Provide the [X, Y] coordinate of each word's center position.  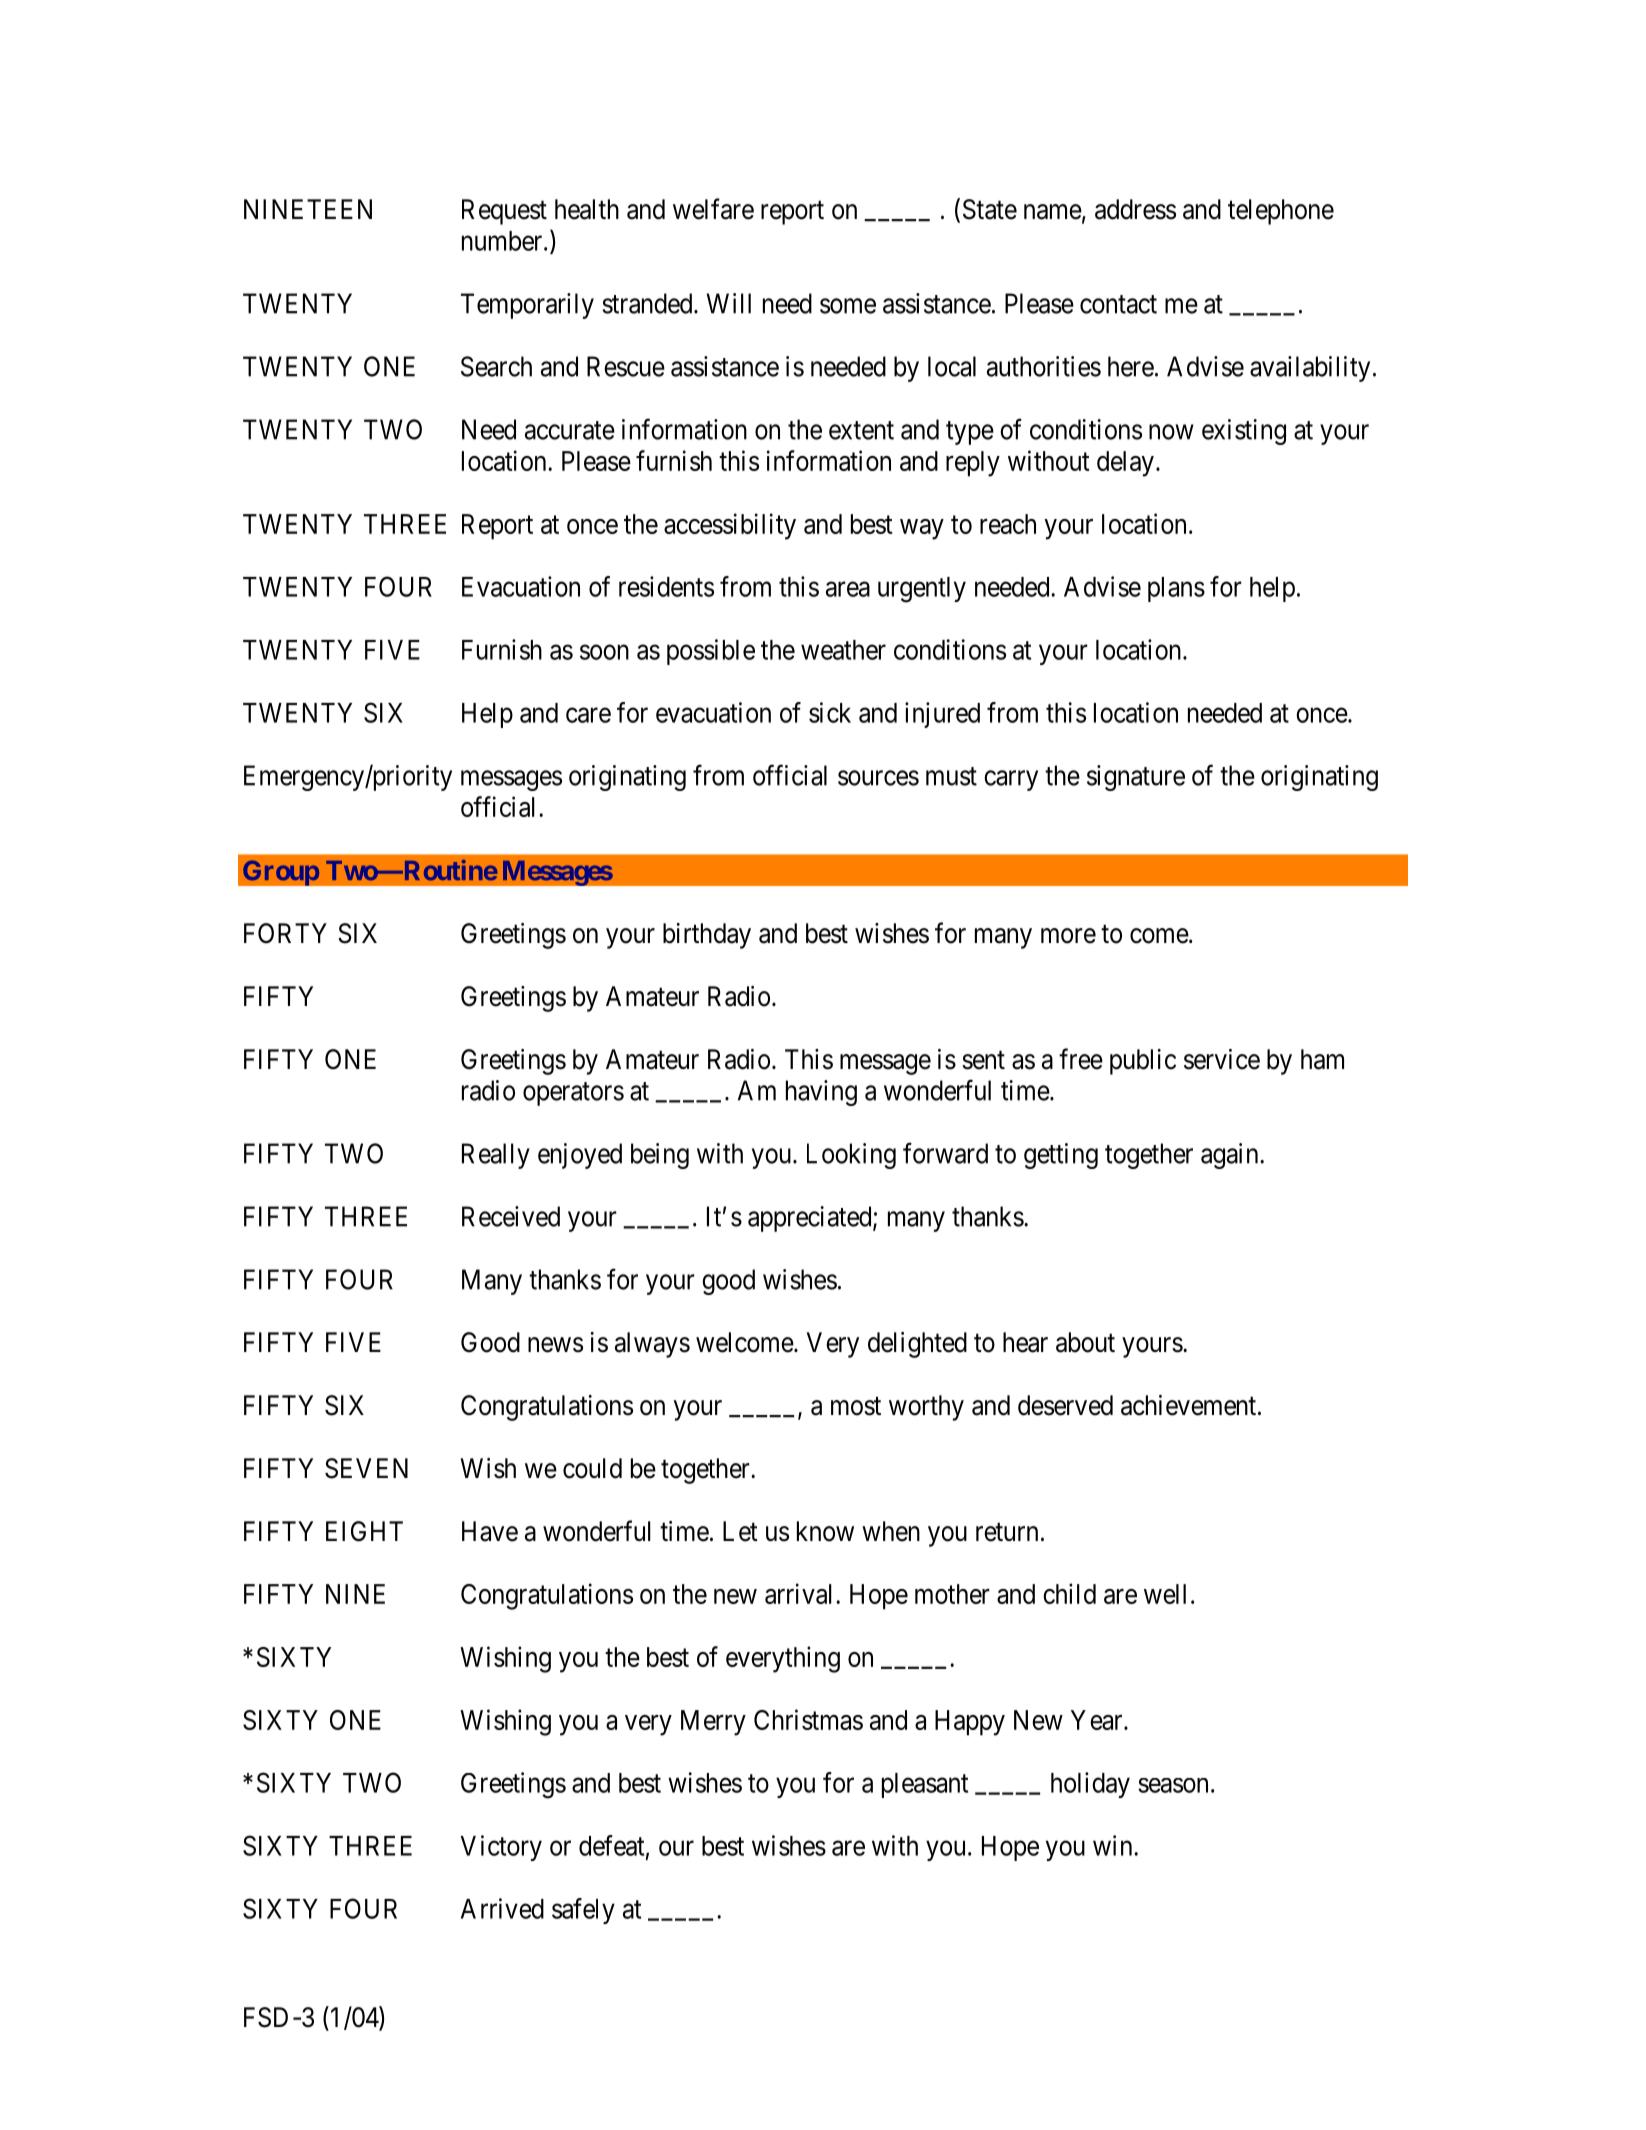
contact [1118, 304]
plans [1176, 589]
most [856, 1406]
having [821, 1093]
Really [496, 1156]
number [503, 241]
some [848, 306]
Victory [501, 1848]
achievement [1190, 1405]
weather [843, 650]
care [588, 715]
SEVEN [366, 1468]
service [1222, 1059]
